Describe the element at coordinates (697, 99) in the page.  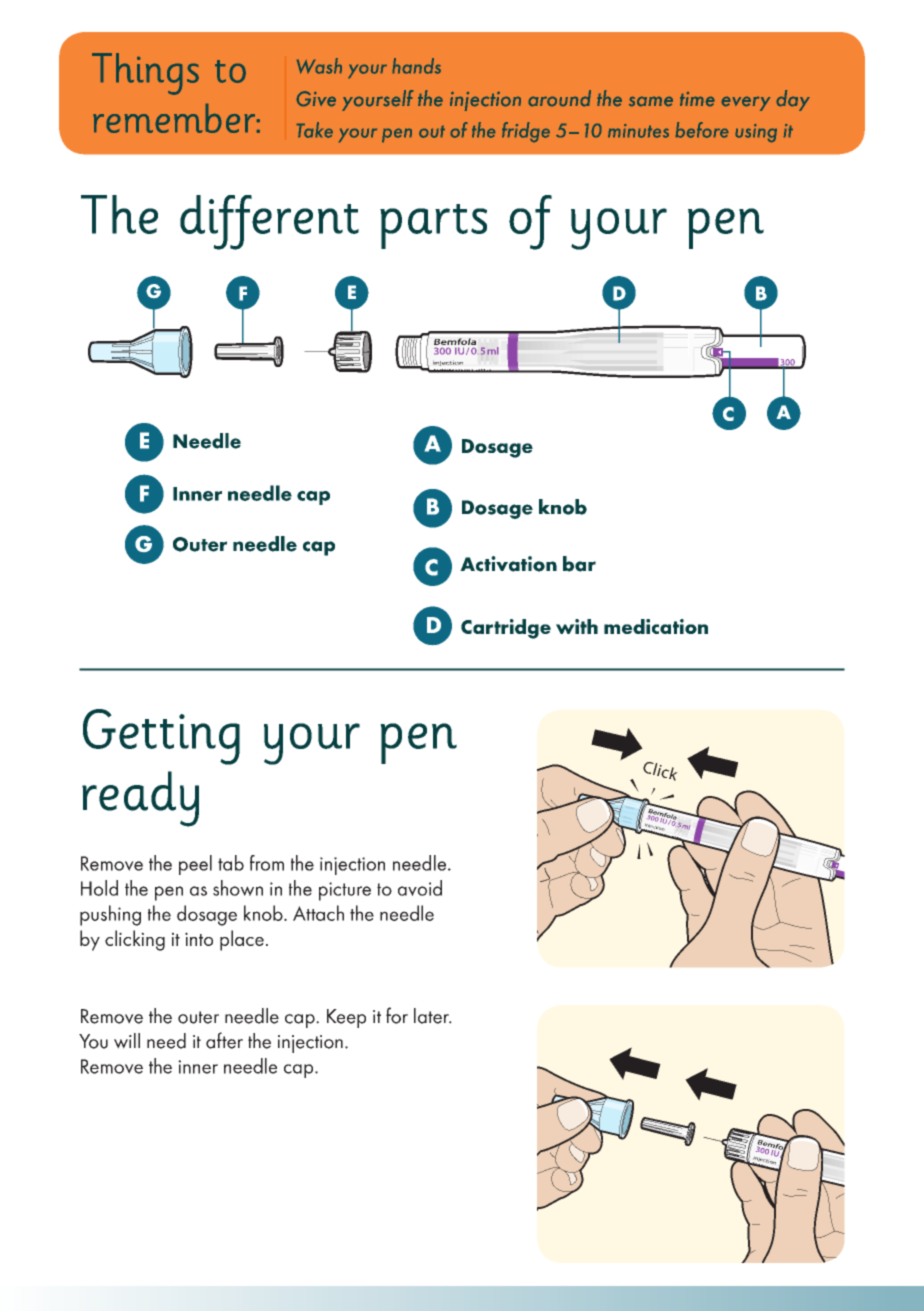
I see `time` at that location.
